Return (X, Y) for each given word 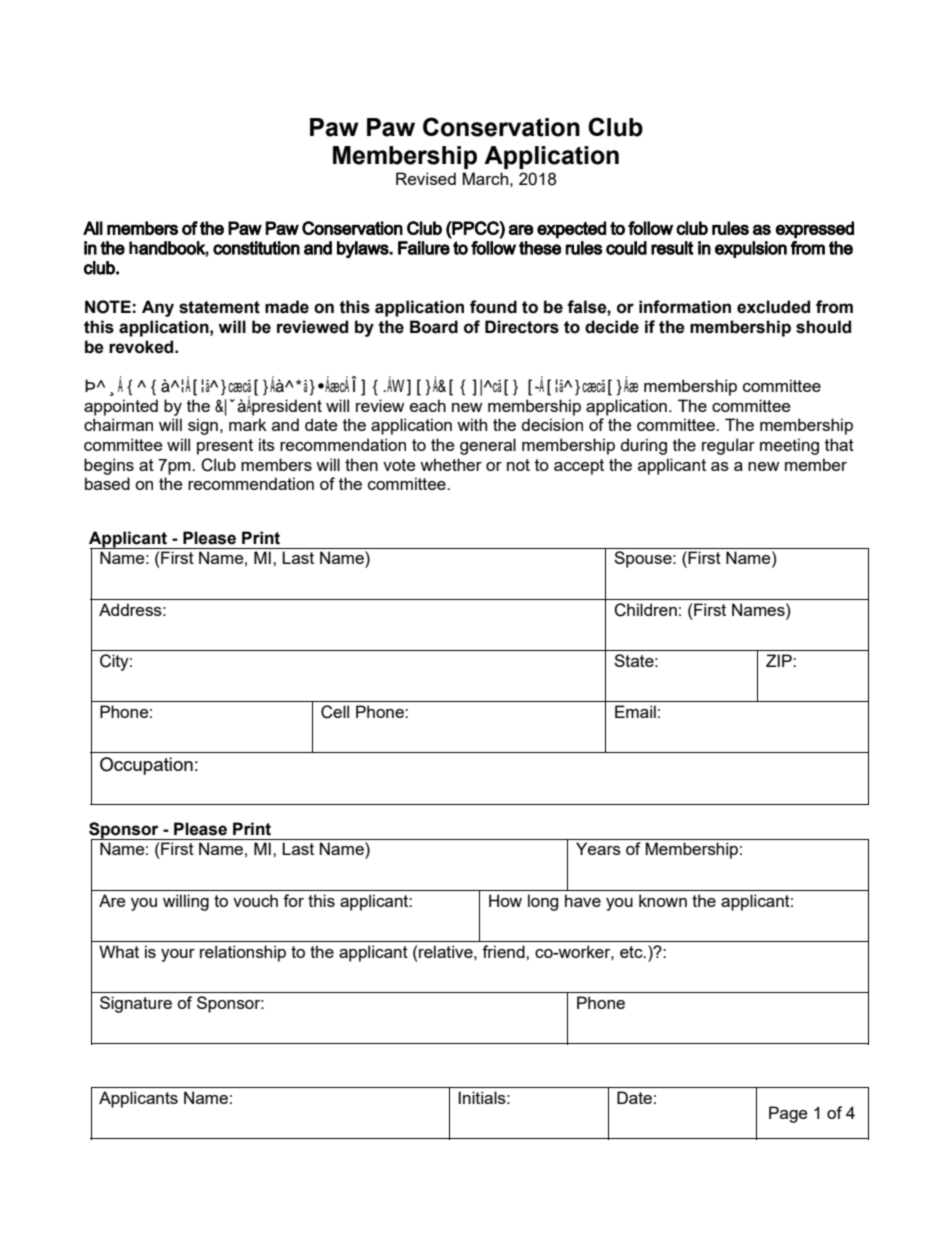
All (93, 228)
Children (645, 610)
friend (504, 951)
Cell (335, 712)
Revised (426, 178)
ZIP (780, 660)
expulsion (751, 249)
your (178, 955)
